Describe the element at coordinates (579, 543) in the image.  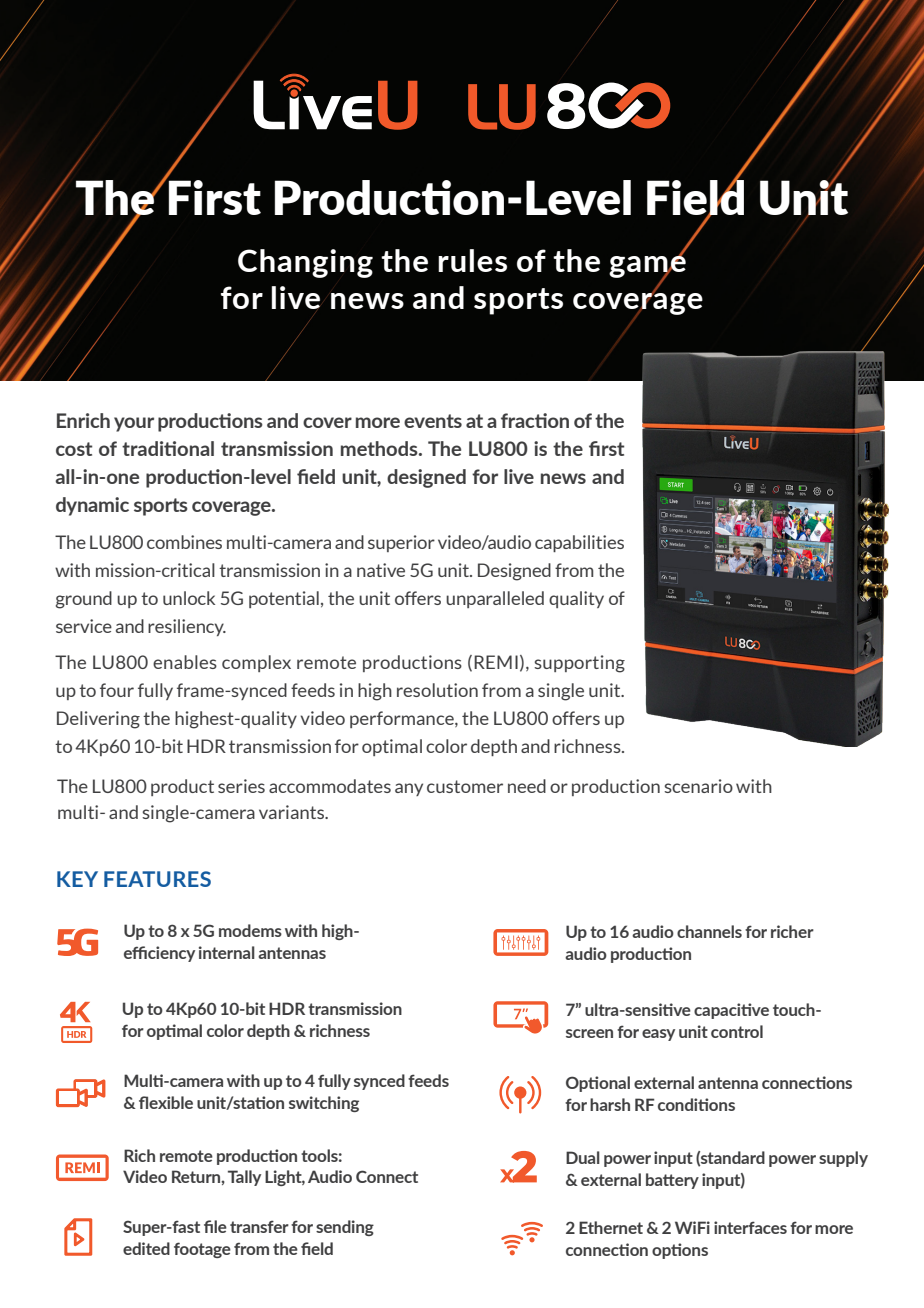
I see `capabilities` at that location.
